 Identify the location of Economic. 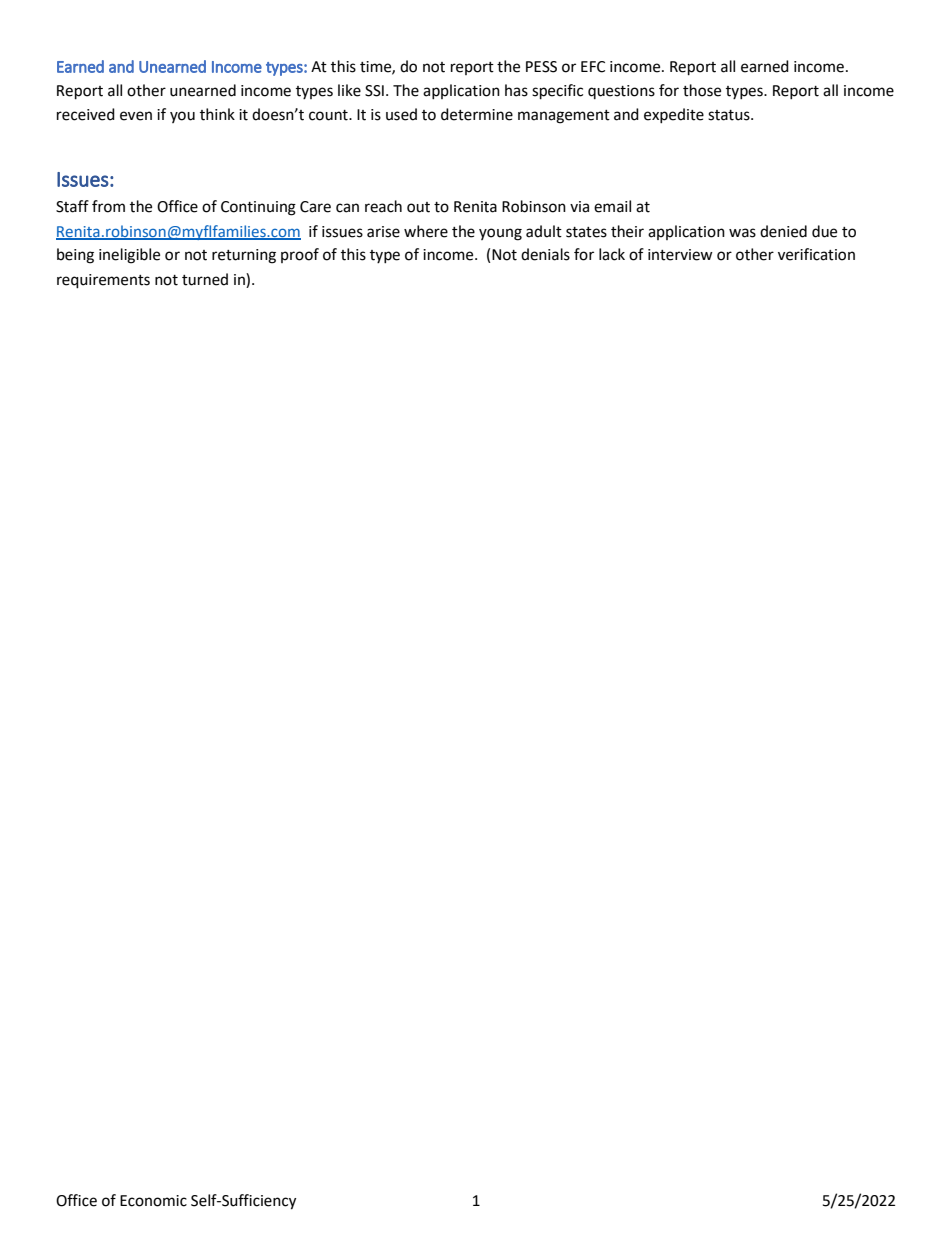
(153, 1201).
